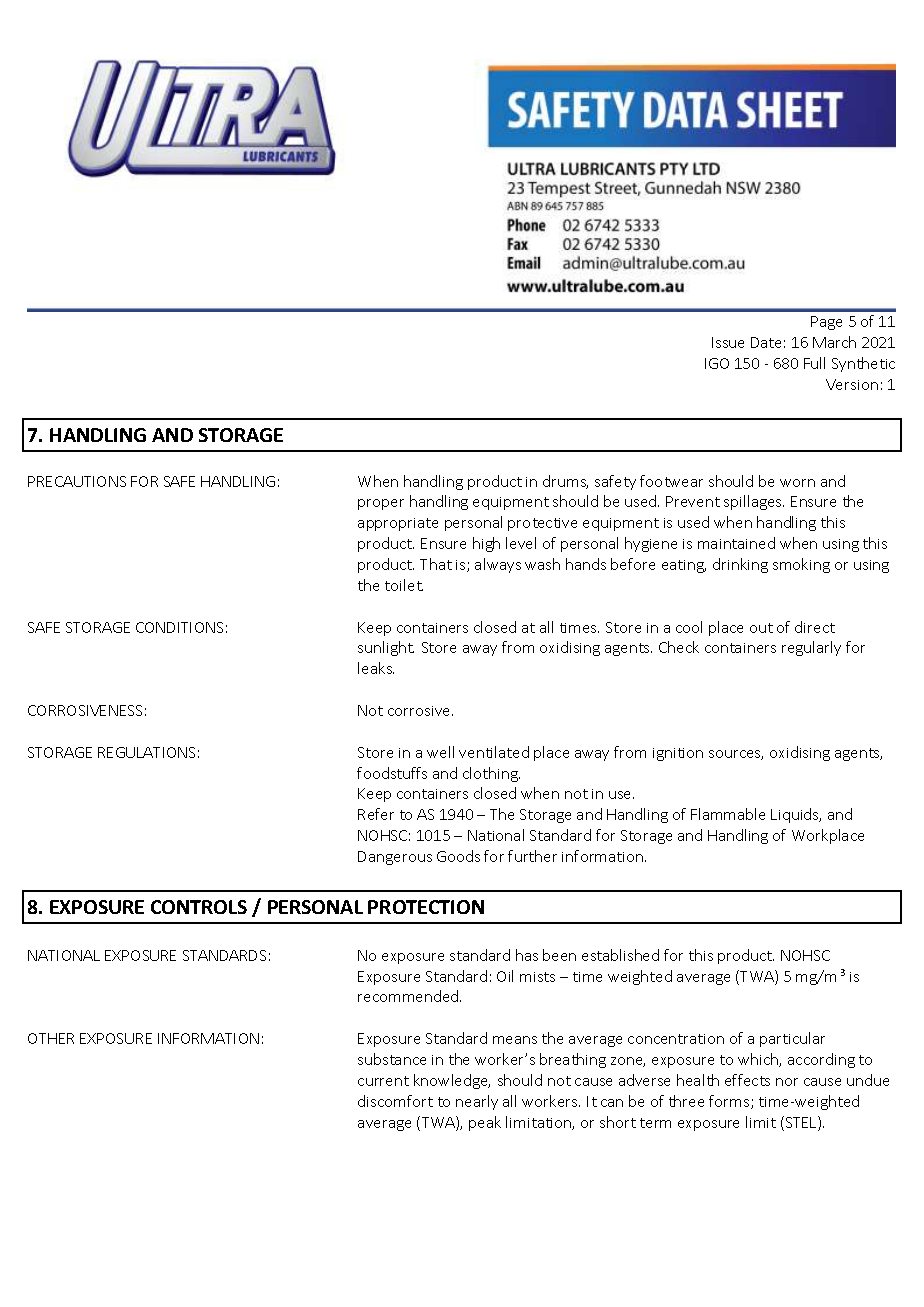 The width and height of the screenshot is (924, 1307). Describe the element at coordinates (678, 754) in the screenshot. I see `ignition` at that location.
